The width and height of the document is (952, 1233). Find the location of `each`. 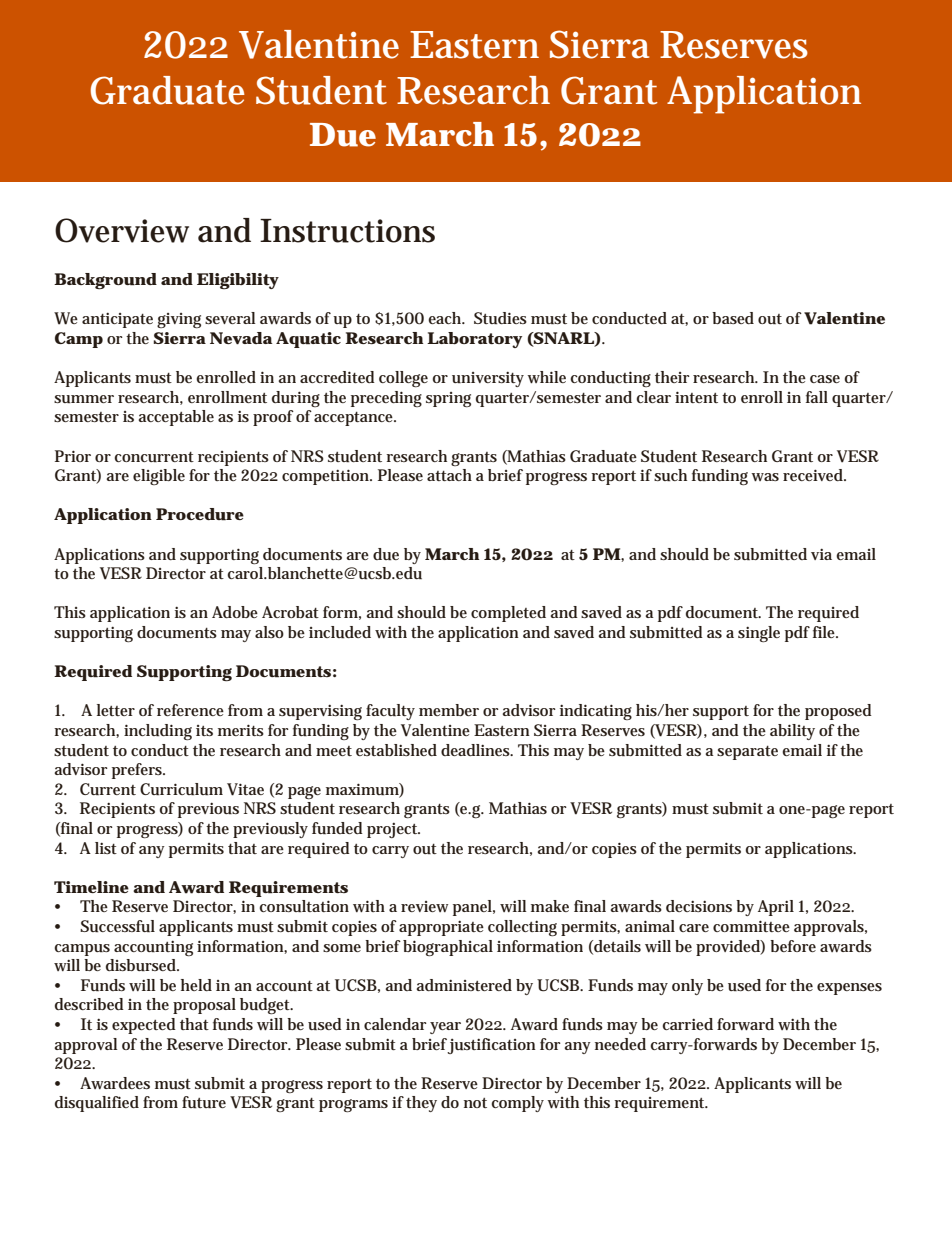

each is located at coordinates (446, 318).
